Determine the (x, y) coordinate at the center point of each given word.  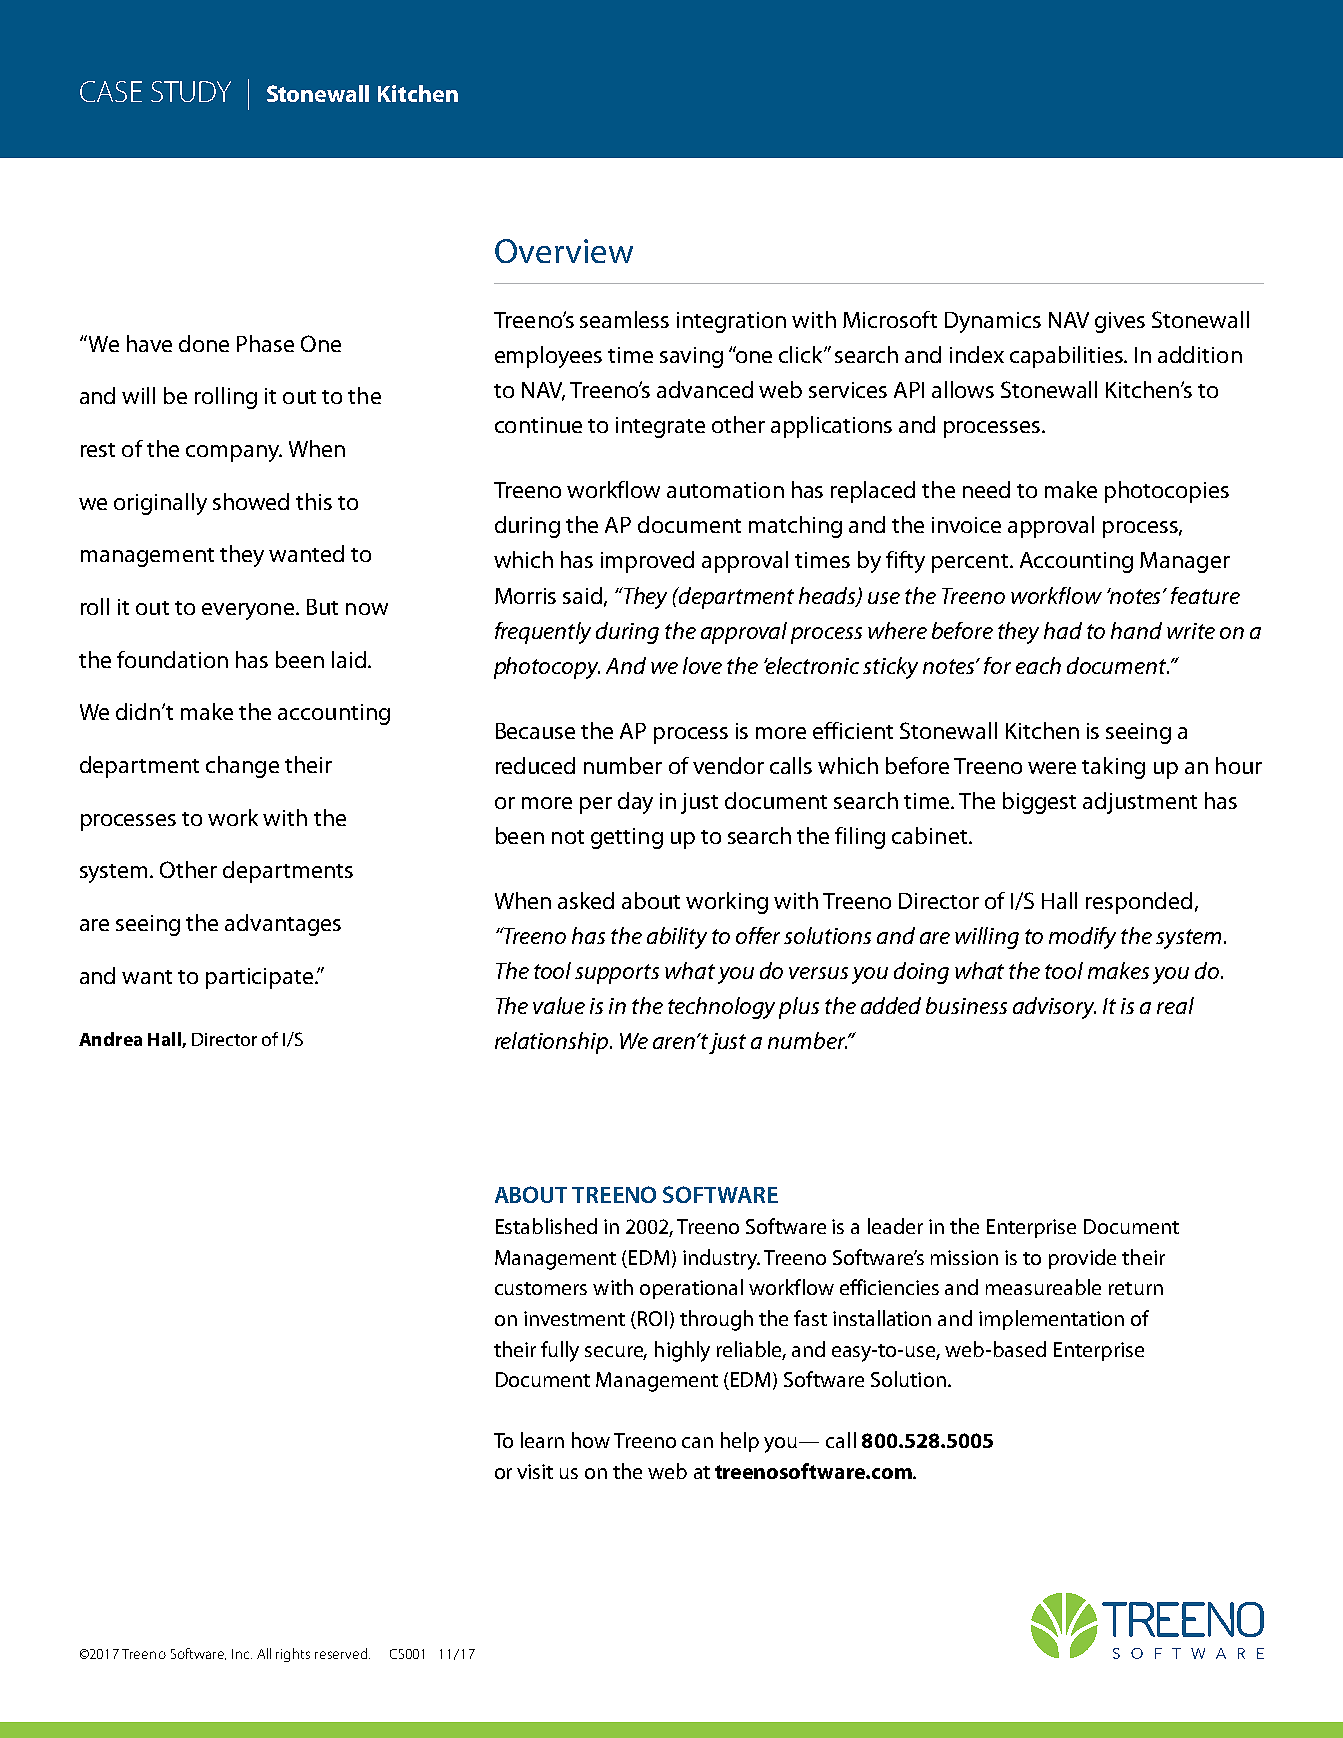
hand (1136, 630)
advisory (1054, 1008)
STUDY (191, 91)
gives (1120, 322)
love (702, 665)
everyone (249, 611)
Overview (564, 251)
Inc (242, 1654)
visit (535, 1471)
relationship (553, 1043)
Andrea (110, 1039)
